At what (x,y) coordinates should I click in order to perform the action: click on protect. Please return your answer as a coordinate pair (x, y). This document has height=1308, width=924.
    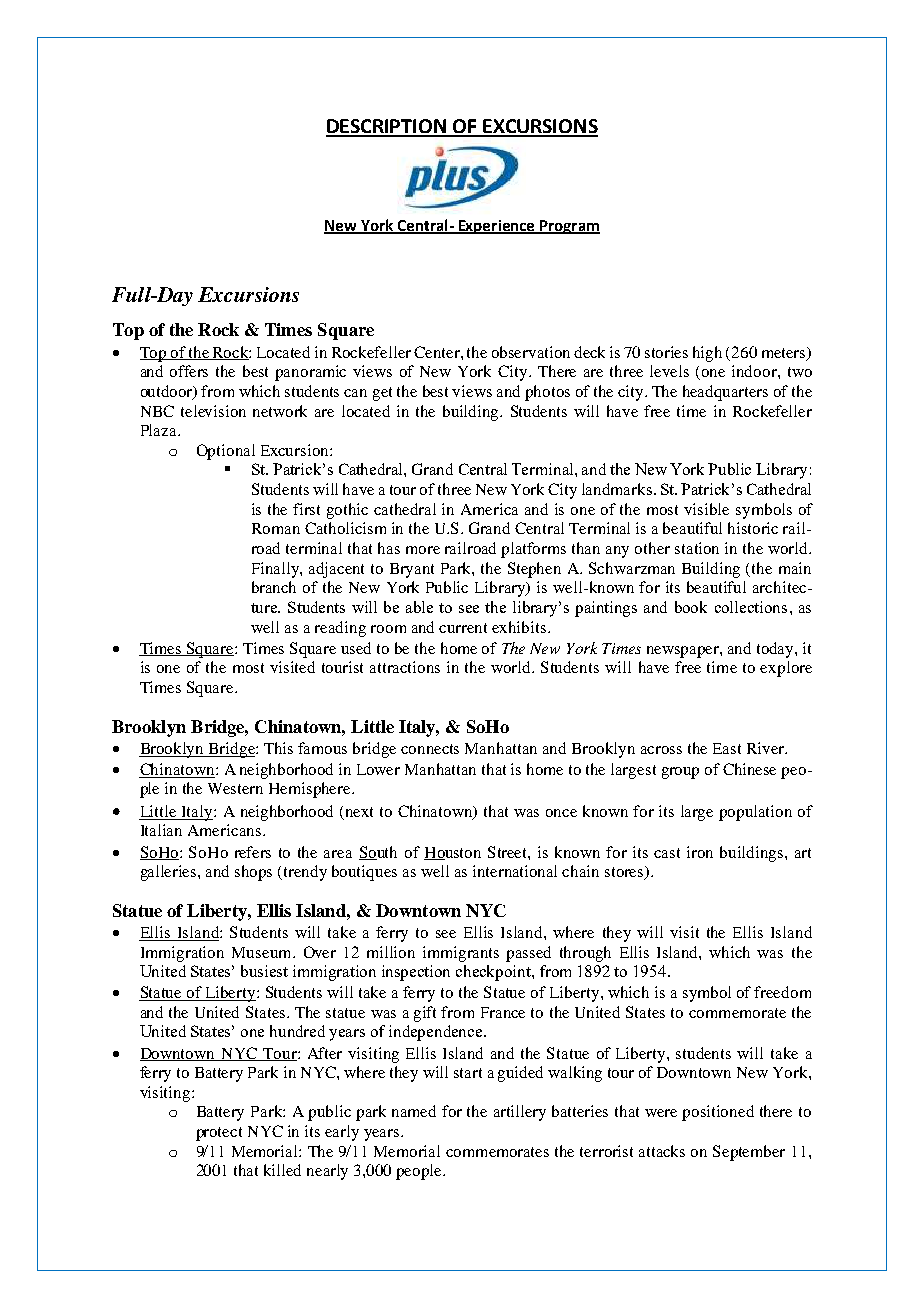
    Looking at the image, I should click on (219, 1134).
